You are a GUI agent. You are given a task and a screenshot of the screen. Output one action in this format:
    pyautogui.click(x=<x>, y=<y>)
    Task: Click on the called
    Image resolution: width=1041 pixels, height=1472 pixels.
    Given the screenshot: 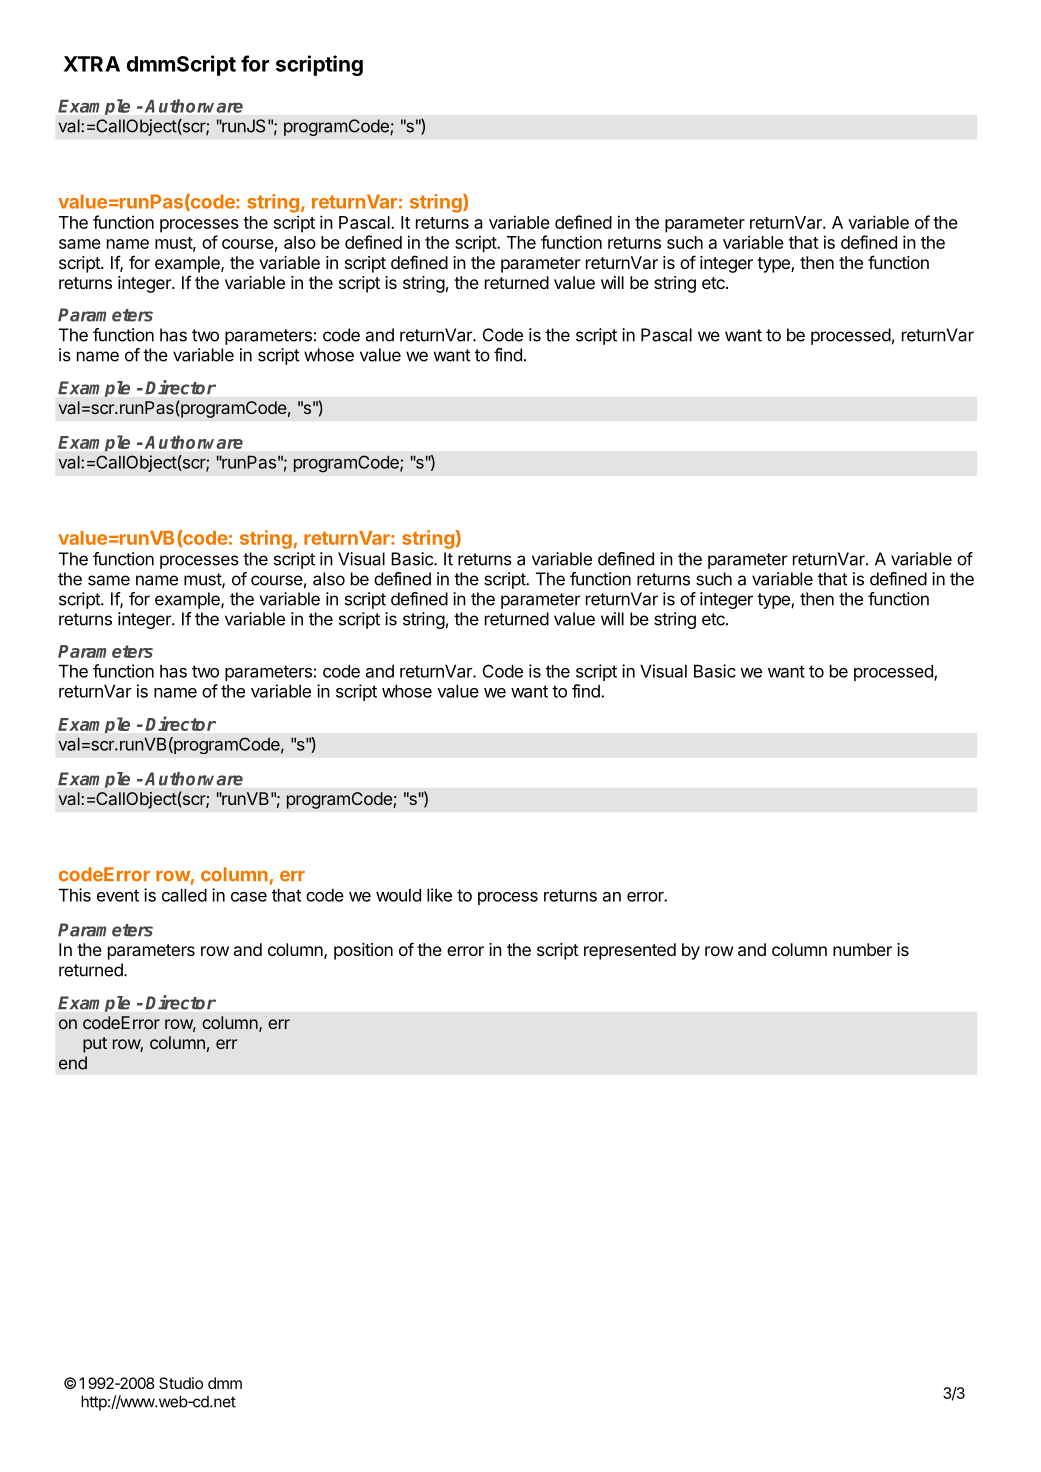 What is the action you would take?
    pyautogui.click(x=184, y=895)
